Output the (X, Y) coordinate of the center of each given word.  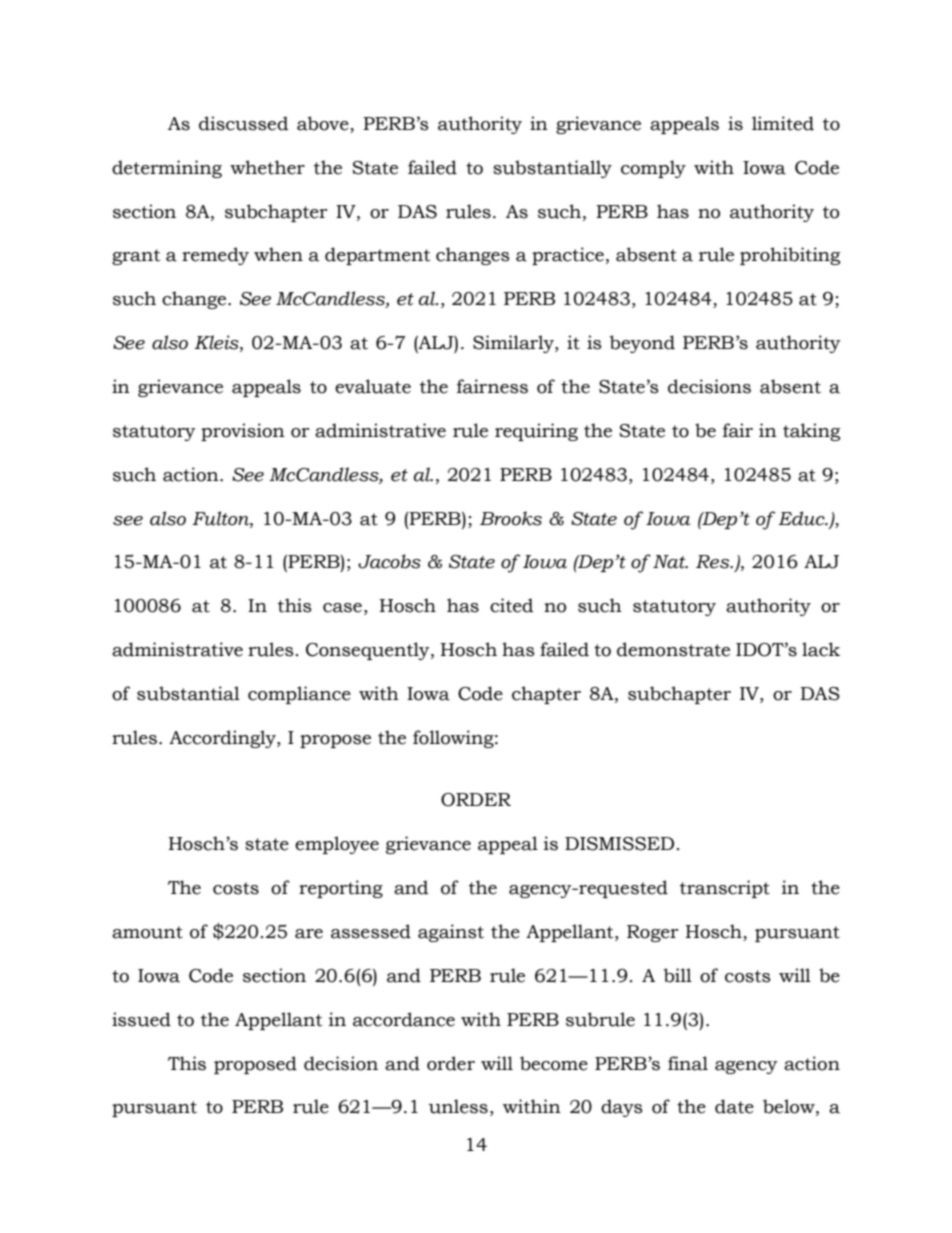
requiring (536, 432)
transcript (725, 889)
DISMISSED (619, 844)
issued (141, 1019)
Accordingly (223, 739)
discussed (243, 123)
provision (243, 432)
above (324, 124)
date (734, 1106)
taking (811, 432)
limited (783, 123)
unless (458, 1106)
